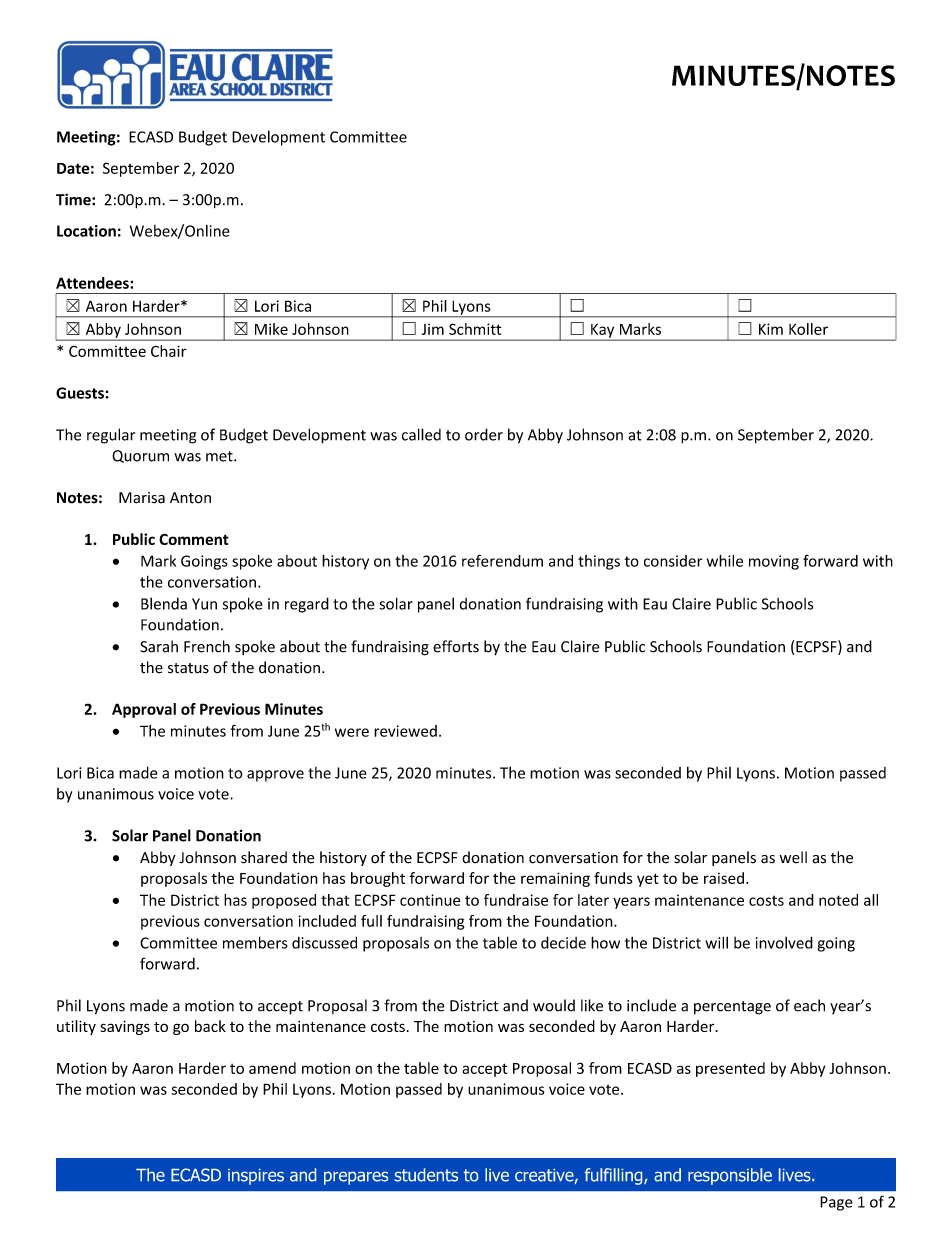 Image resolution: width=952 pixels, height=1233 pixels. Describe the element at coordinates (716, 942) in the screenshot. I see `will` at that location.
